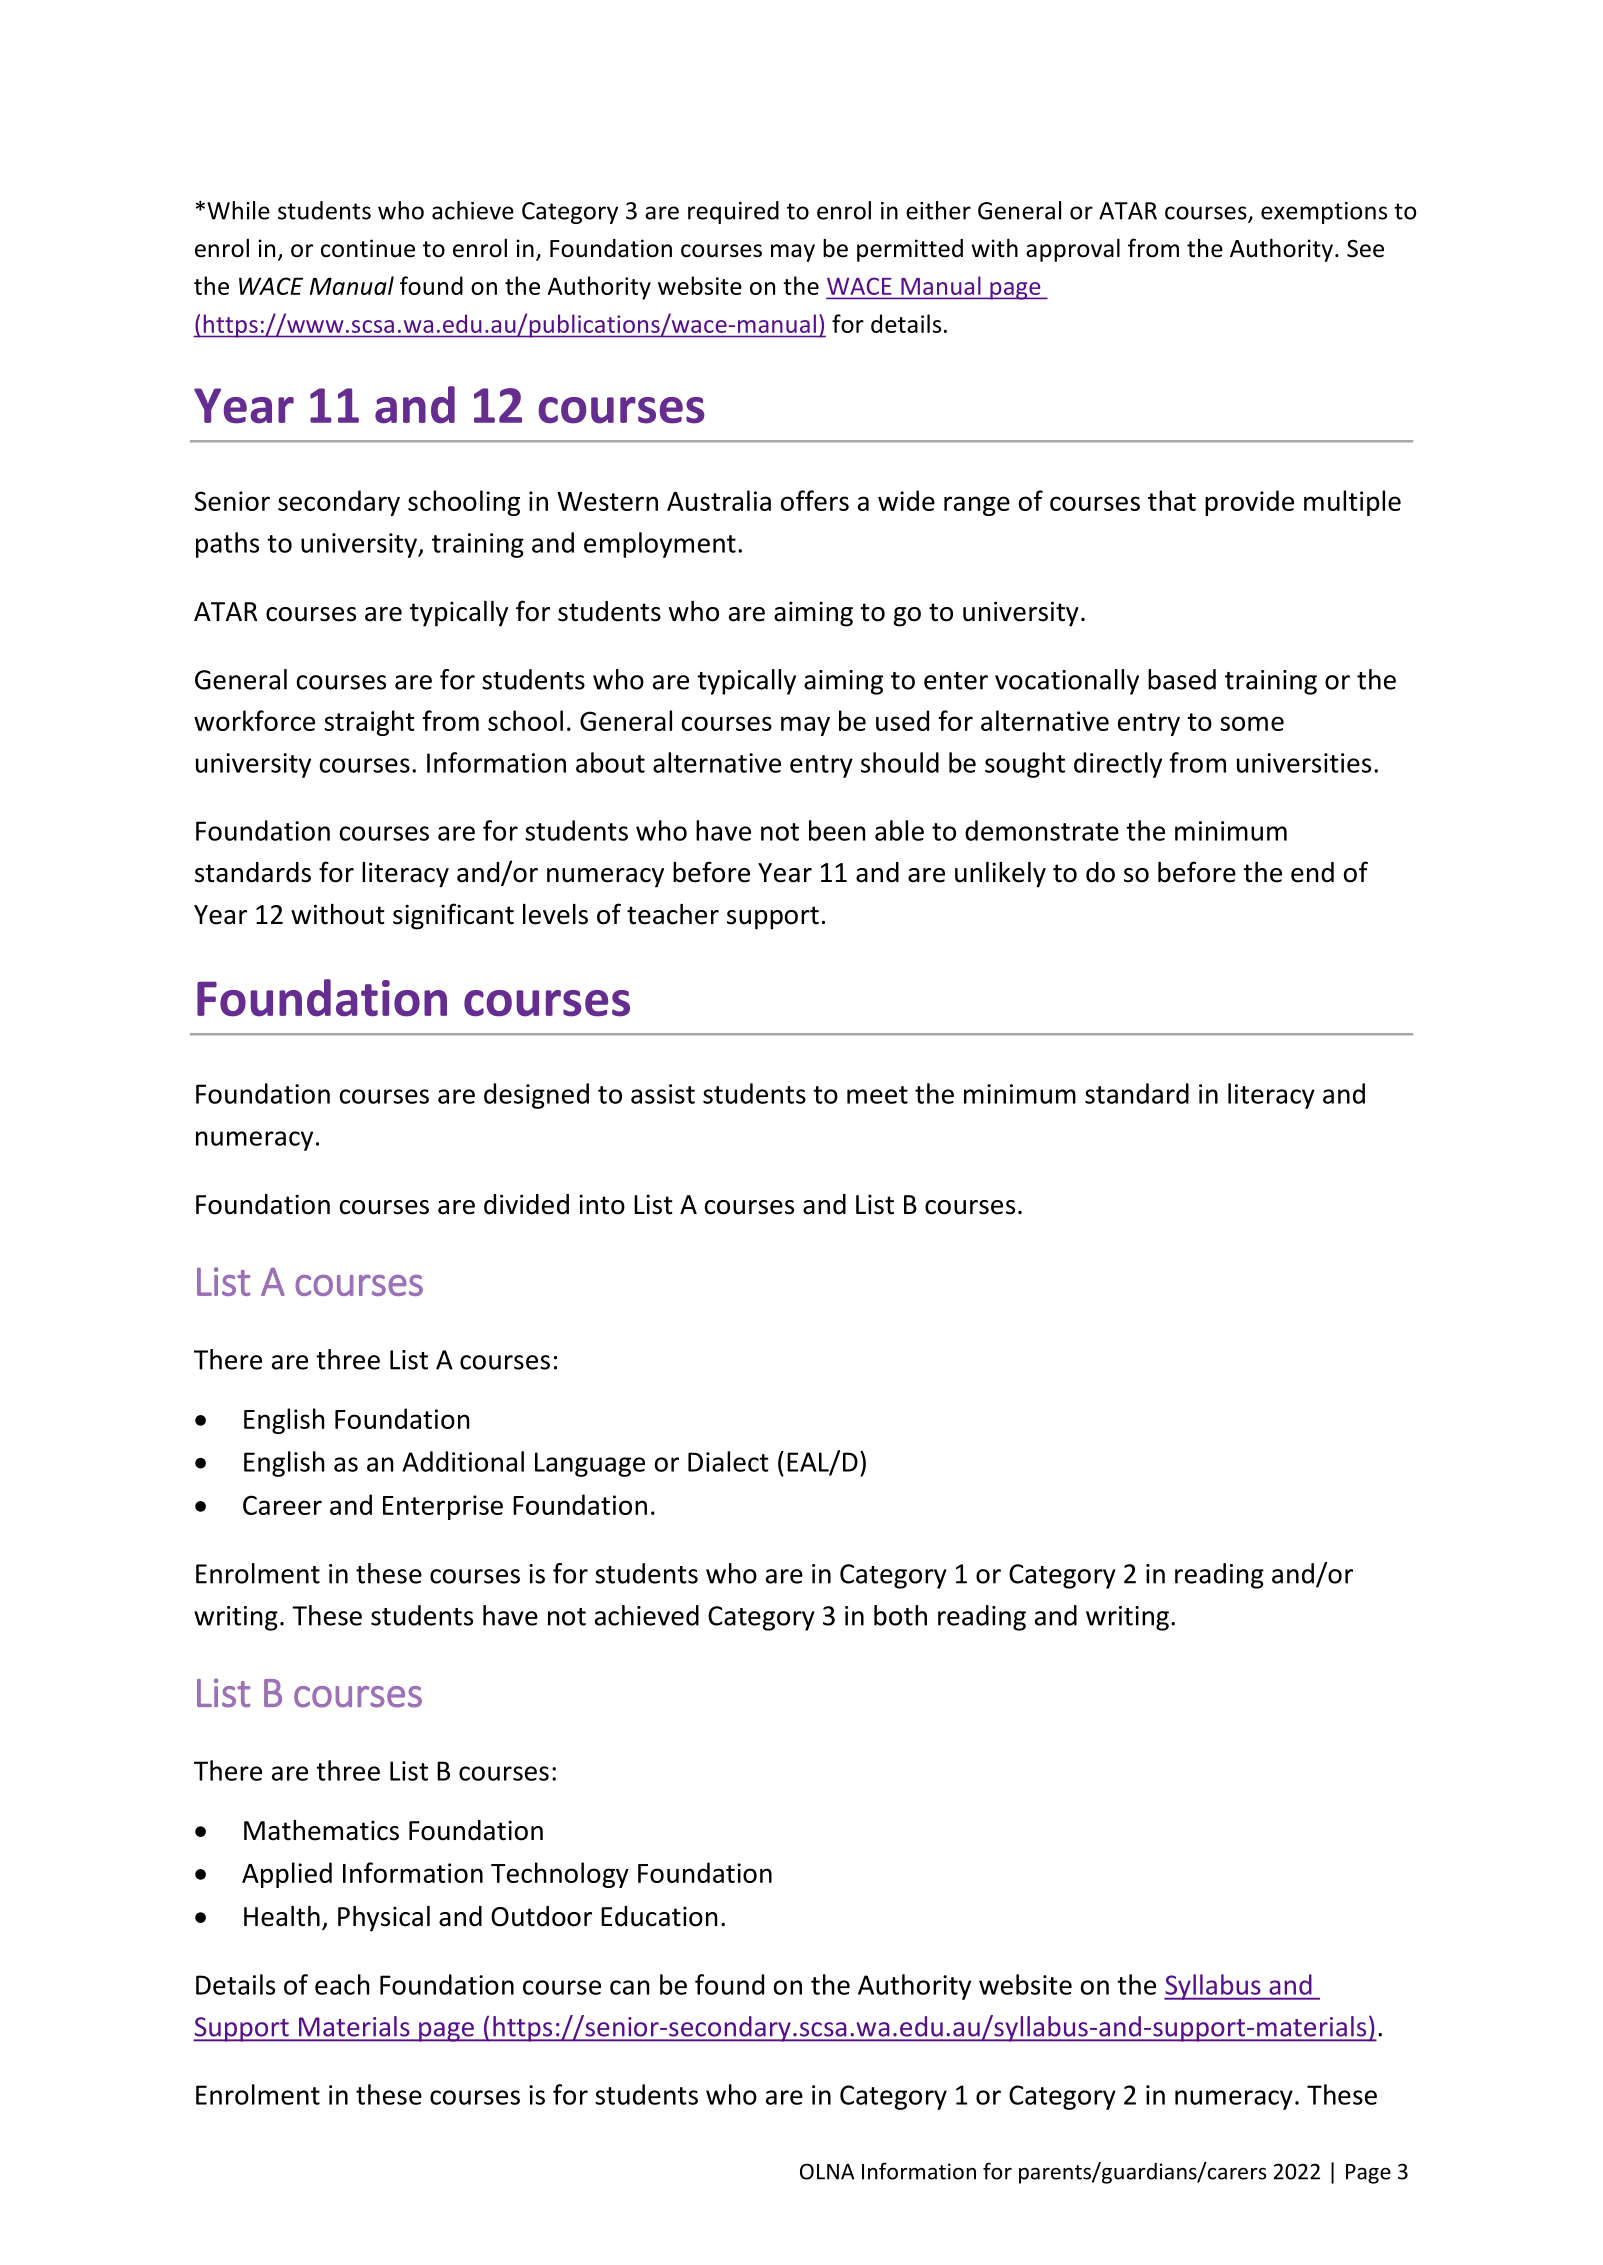 This document has width=1603, height=2265. I want to click on meet, so click(877, 1095).
